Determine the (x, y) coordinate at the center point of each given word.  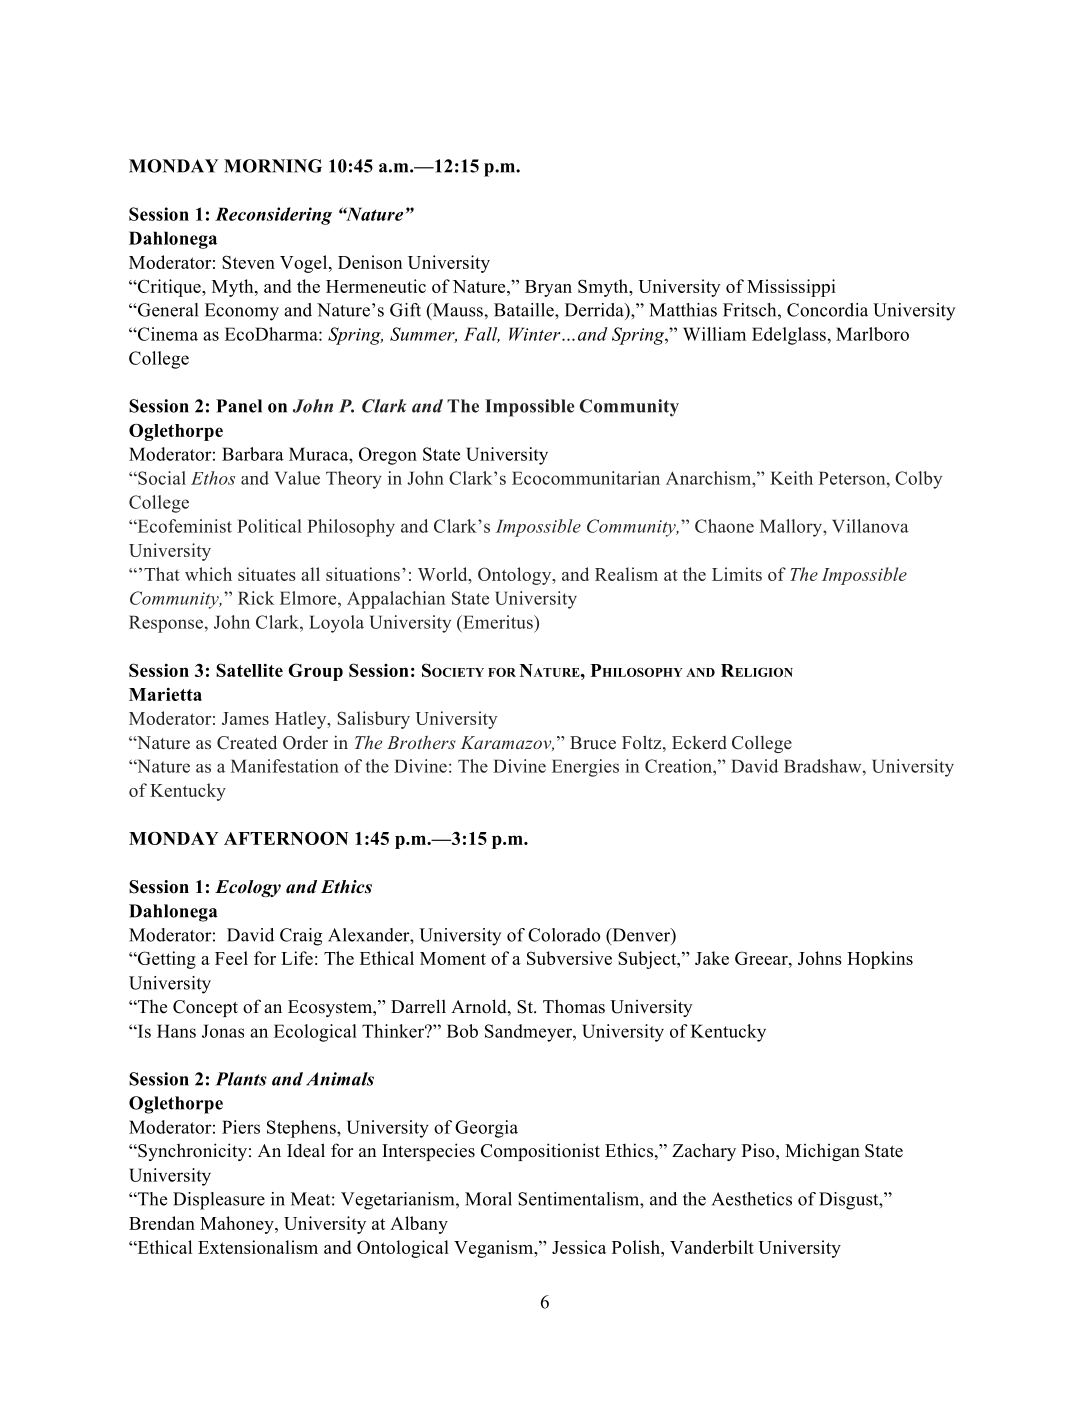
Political (269, 526)
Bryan (548, 288)
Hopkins (880, 960)
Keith (791, 478)
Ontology (516, 576)
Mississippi (791, 288)
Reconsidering (273, 216)
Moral (488, 1199)
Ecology (248, 888)
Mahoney (238, 1225)
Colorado (564, 935)
